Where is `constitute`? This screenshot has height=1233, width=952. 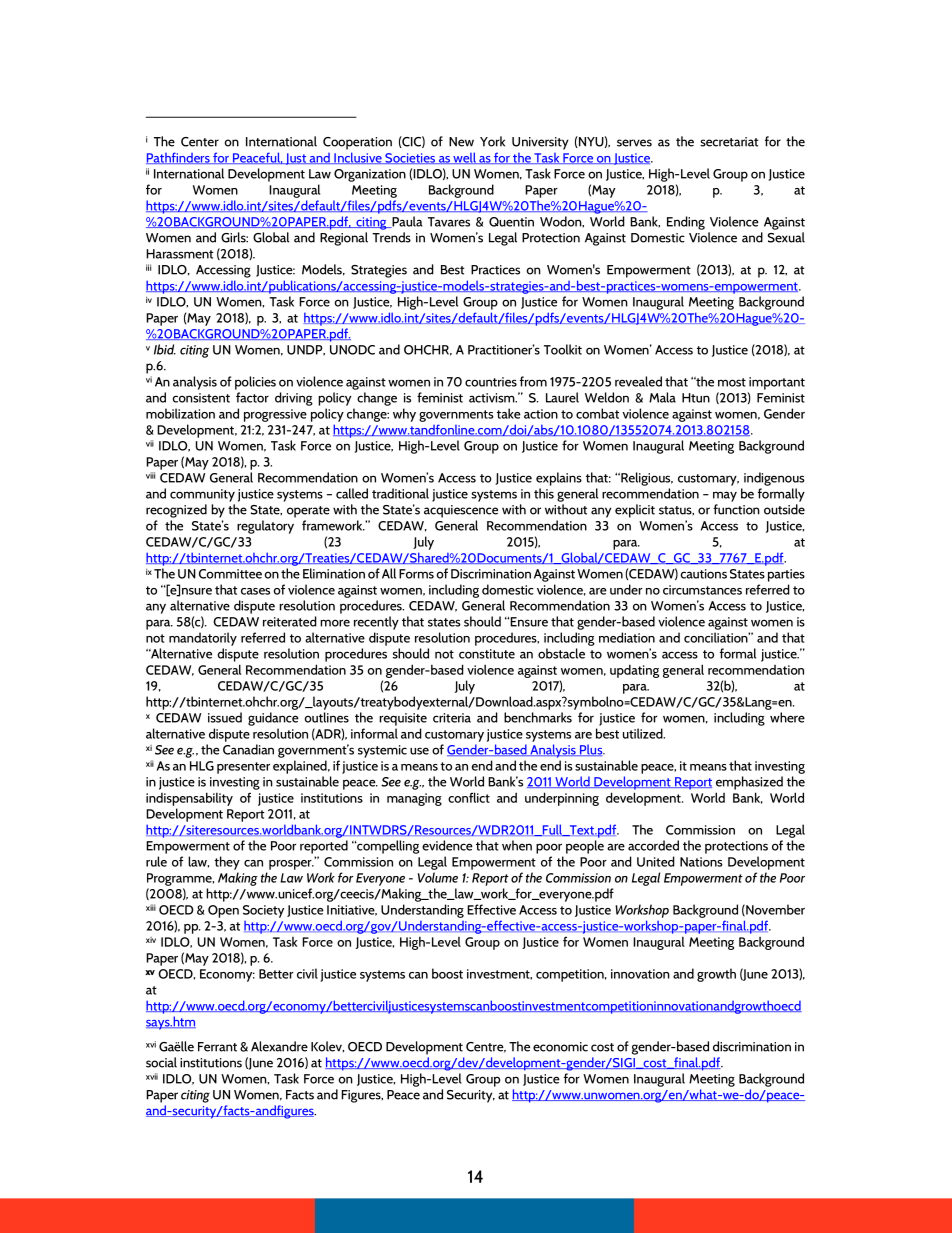
constitute is located at coordinates (487, 654).
